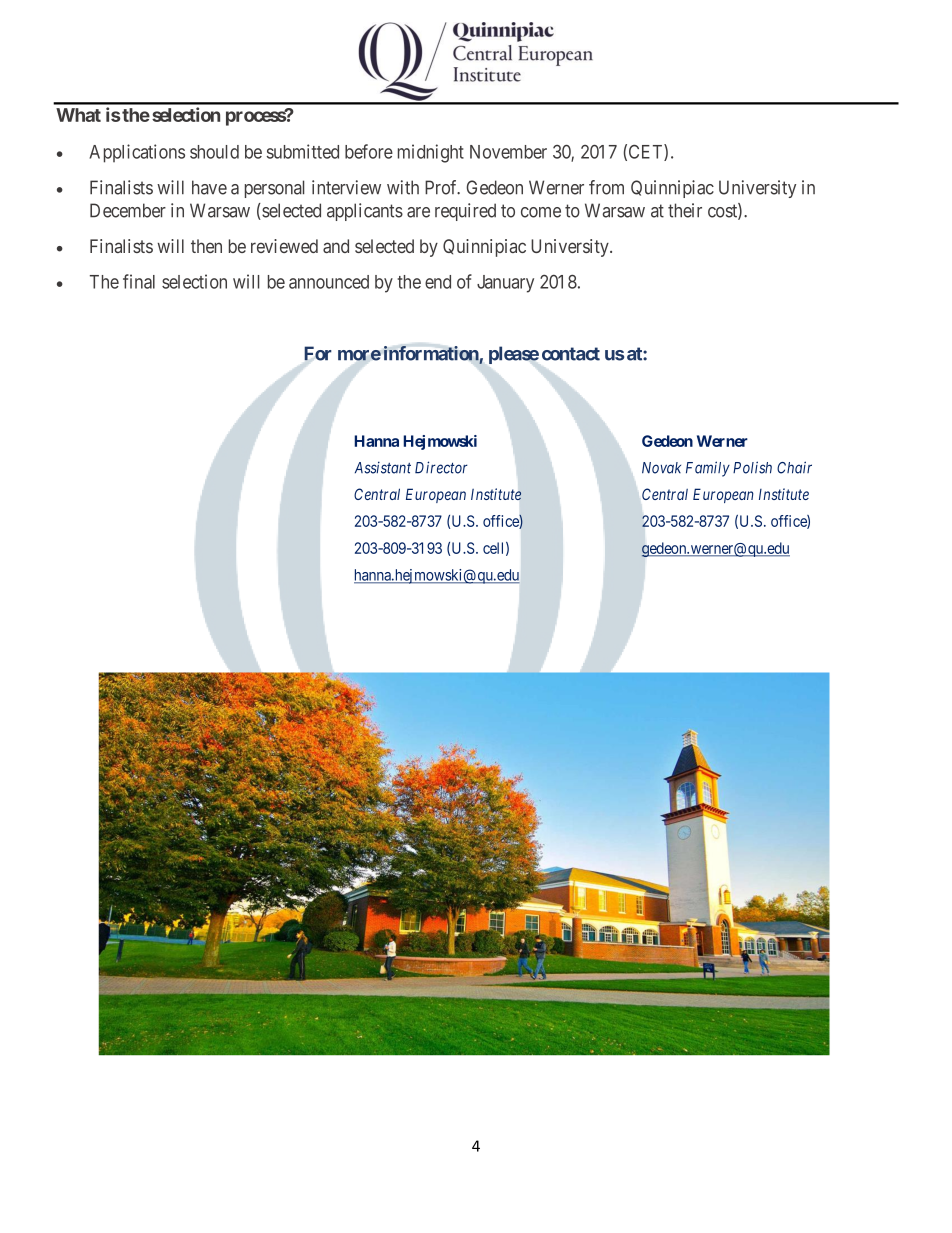 This screenshot has height=1233, width=952. What do you see at coordinates (206, 246) in the screenshot?
I see `then` at bounding box center [206, 246].
